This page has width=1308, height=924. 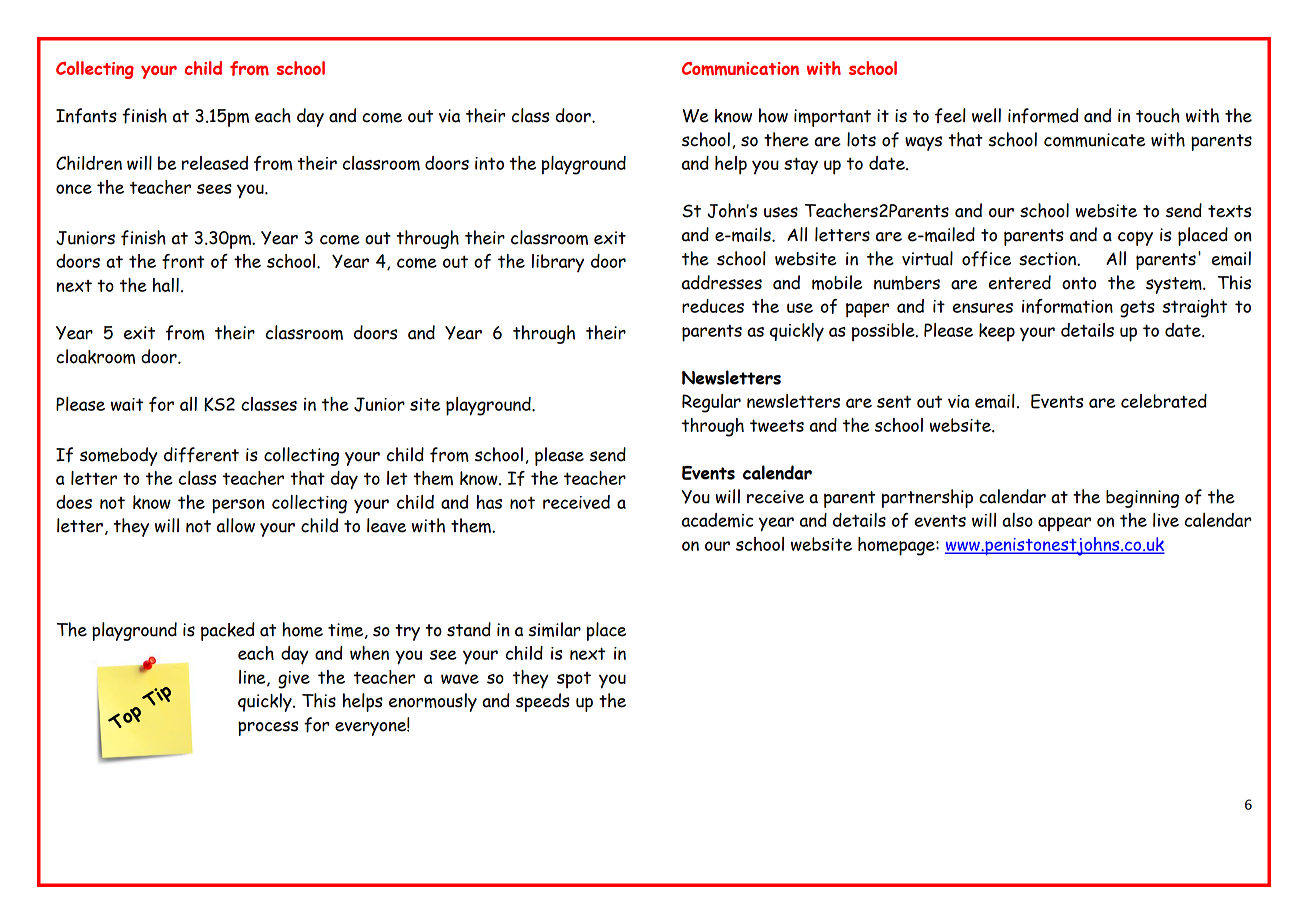 I want to click on process, so click(x=268, y=728).
